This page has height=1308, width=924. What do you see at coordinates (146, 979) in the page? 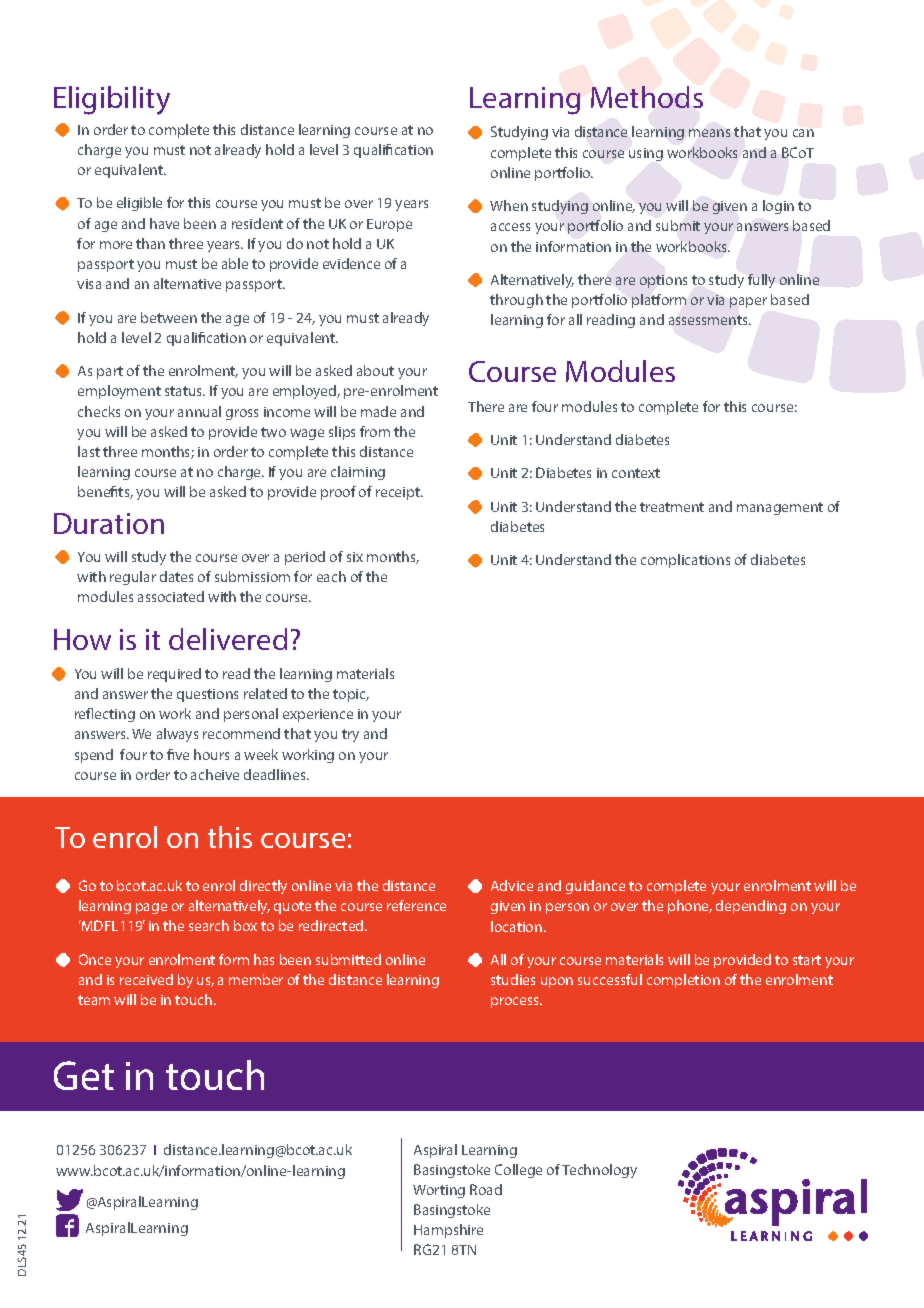
I see `received` at bounding box center [146, 979].
